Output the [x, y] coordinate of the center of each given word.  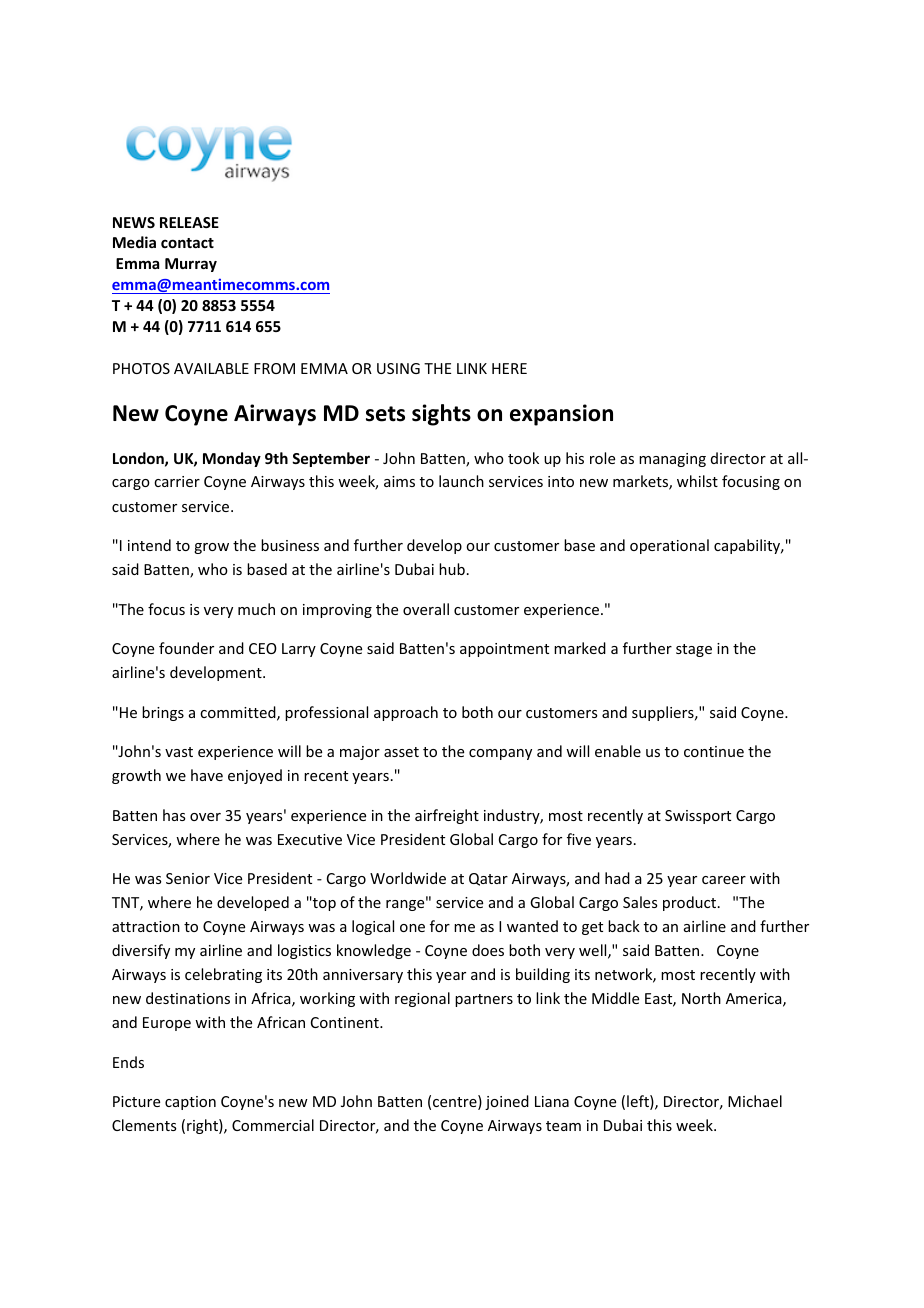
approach [406, 713]
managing [672, 460]
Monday [232, 459]
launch [461, 481]
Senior [188, 878]
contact [187, 243]
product [691, 903]
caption [190, 1103]
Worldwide [408, 878]
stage [694, 650]
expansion [561, 415]
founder [186, 648]
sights [441, 415]
